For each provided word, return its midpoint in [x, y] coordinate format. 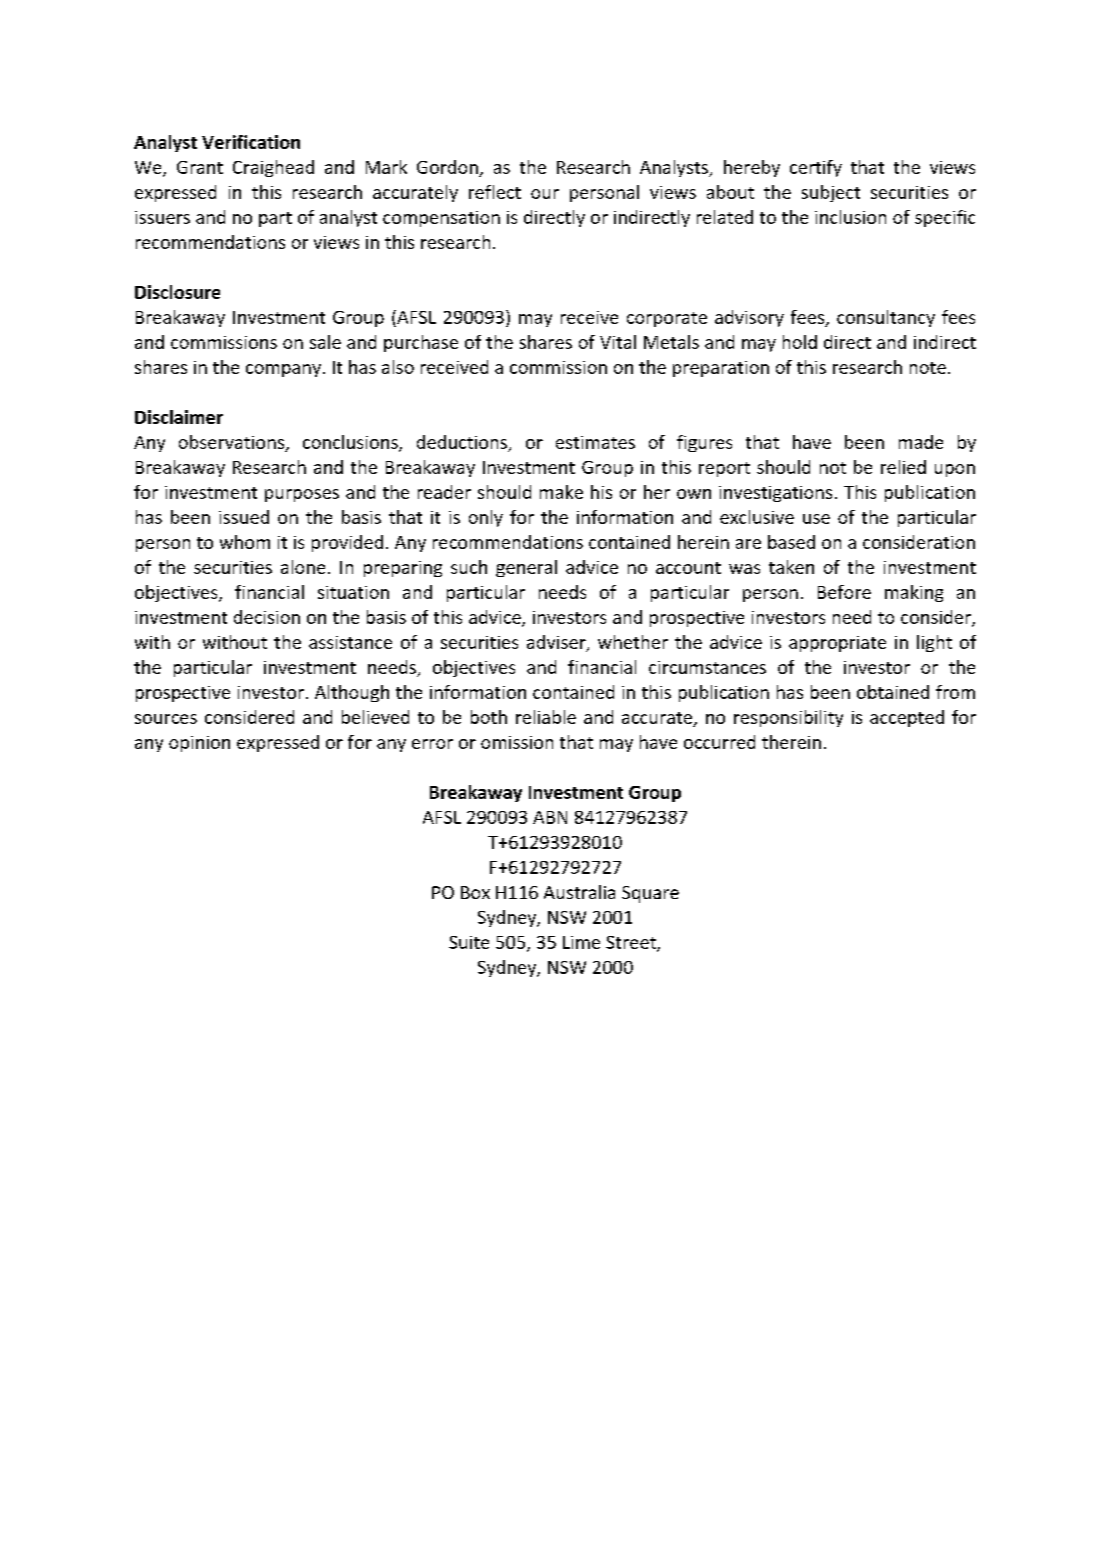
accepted [907, 718]
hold [800, 342]
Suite [469, 942]
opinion [199, 744]
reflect [495, 192]
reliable [546, 717]
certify [816, 168]
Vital [618, 342]
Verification [251, 142]
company [283, 370]
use [816, 519]
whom [245, 542]
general [526, 568]
